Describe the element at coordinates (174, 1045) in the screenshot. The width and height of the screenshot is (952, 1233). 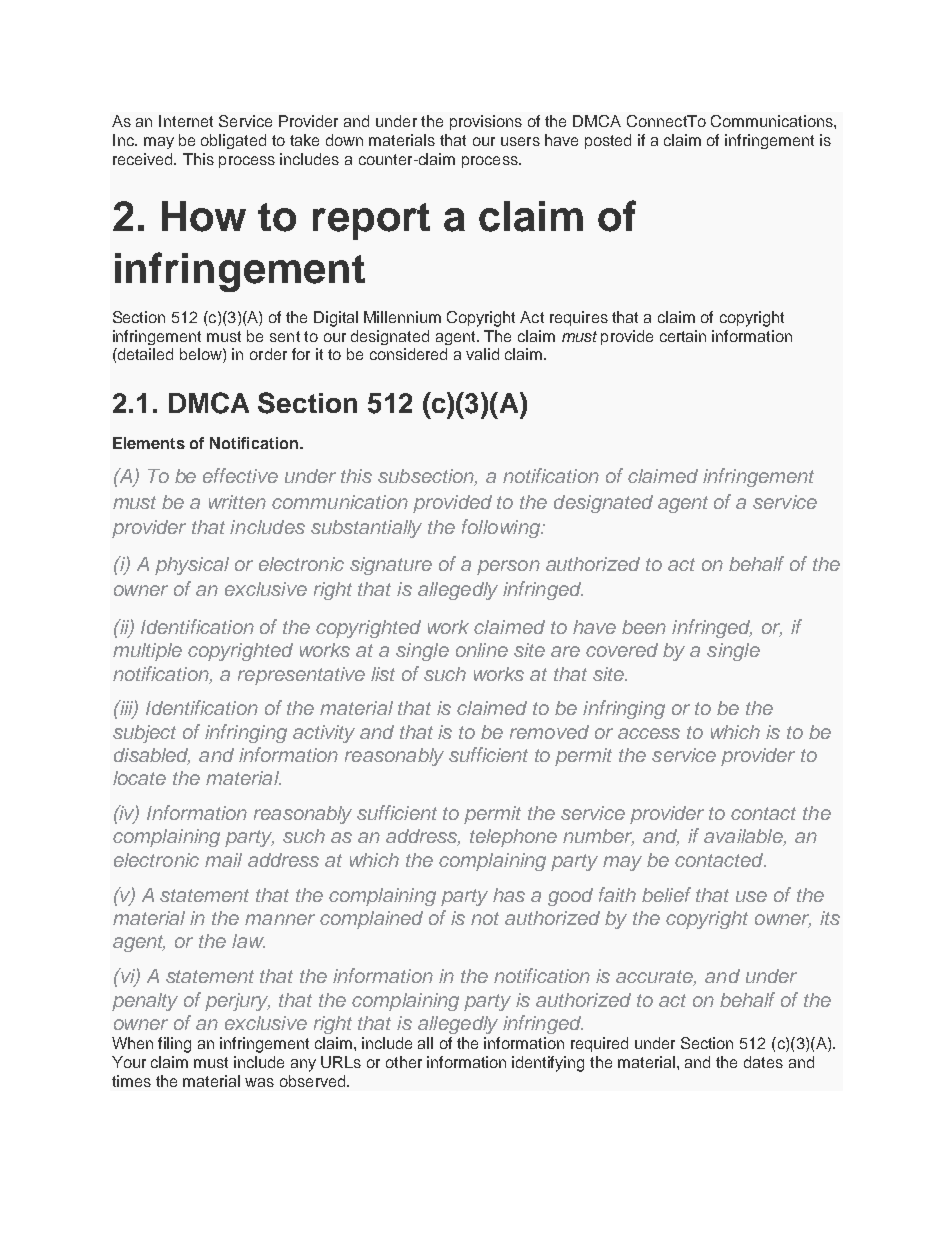
I see `filing` at that location.
